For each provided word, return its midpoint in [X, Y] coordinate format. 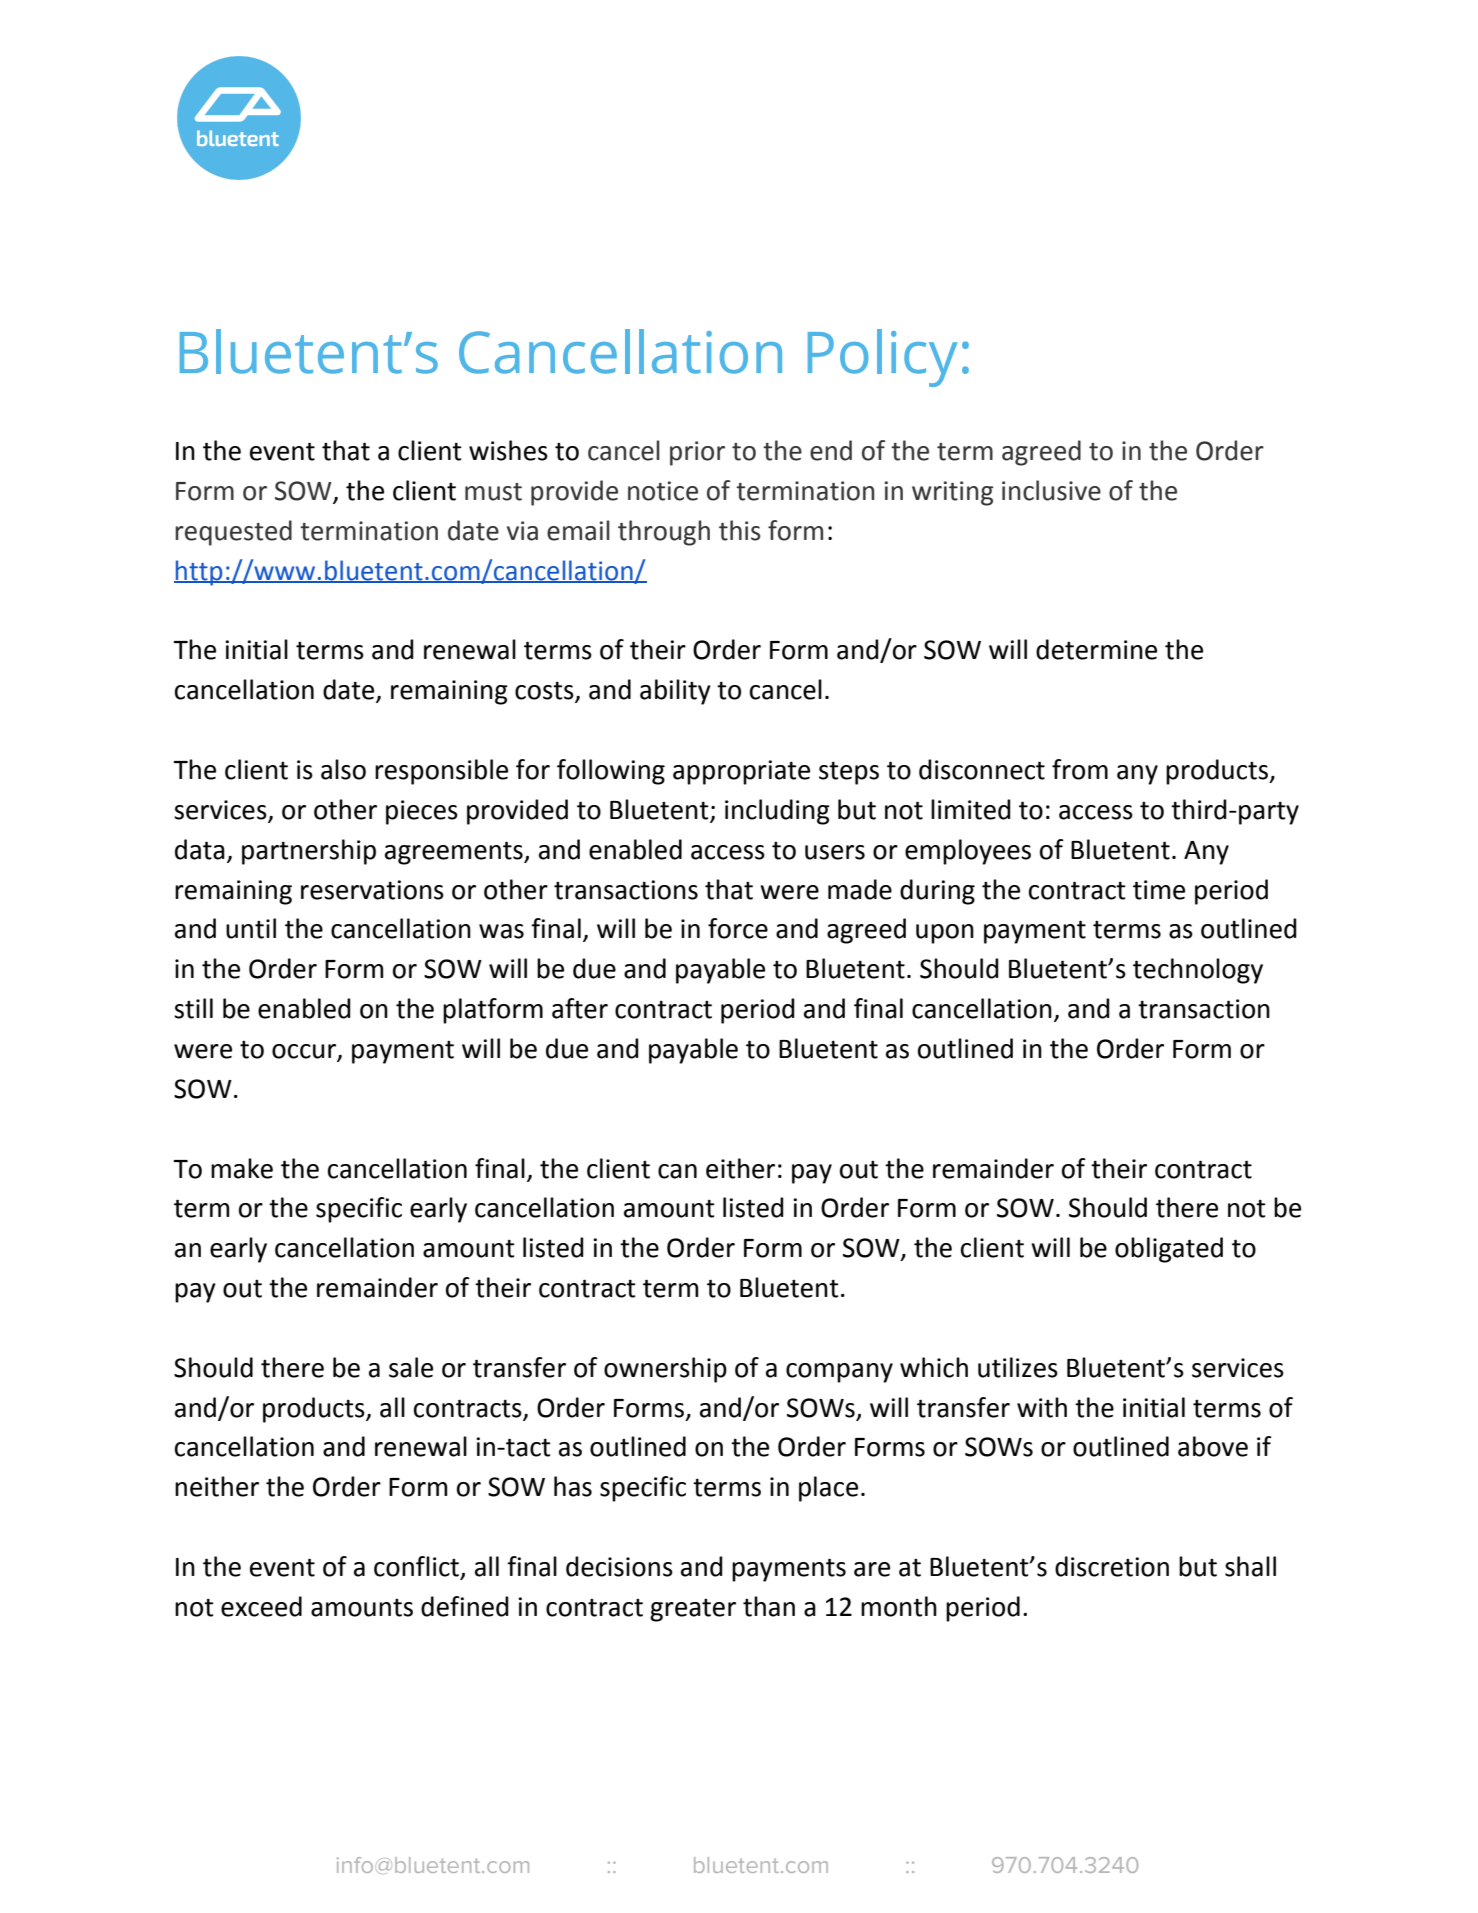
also [343, 769]
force [738, 928]
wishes [508, 450]
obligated [1169, 1250]
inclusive [1051, 490]
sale [411, 1367]
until [251, 928]
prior [697, 453]
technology [1198, 971]
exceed [261, 1606]
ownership [665, 1370]
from [1080, 769]
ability [675, 692]
